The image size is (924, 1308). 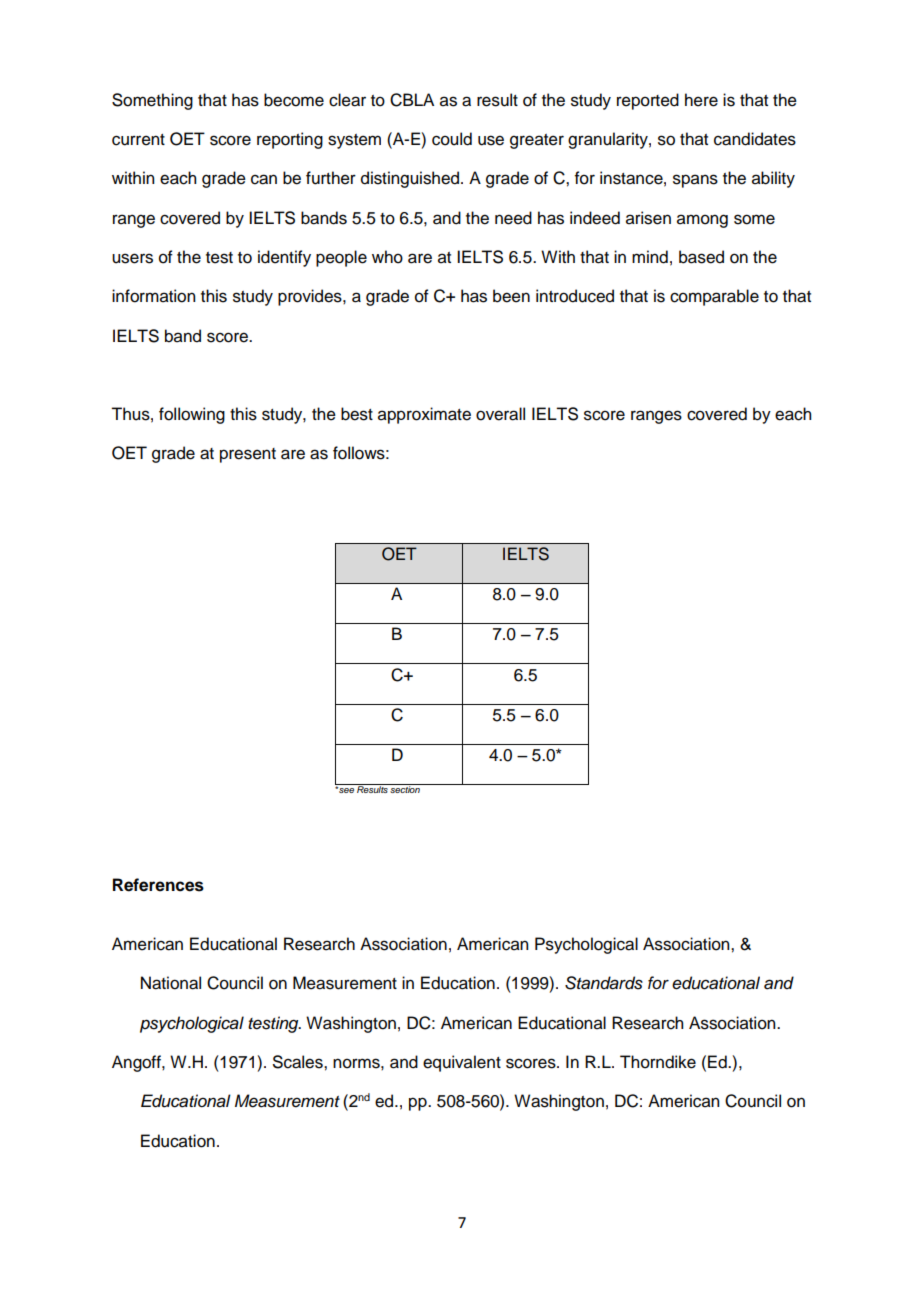 I want to click on National, so click(x=171, y=983).
